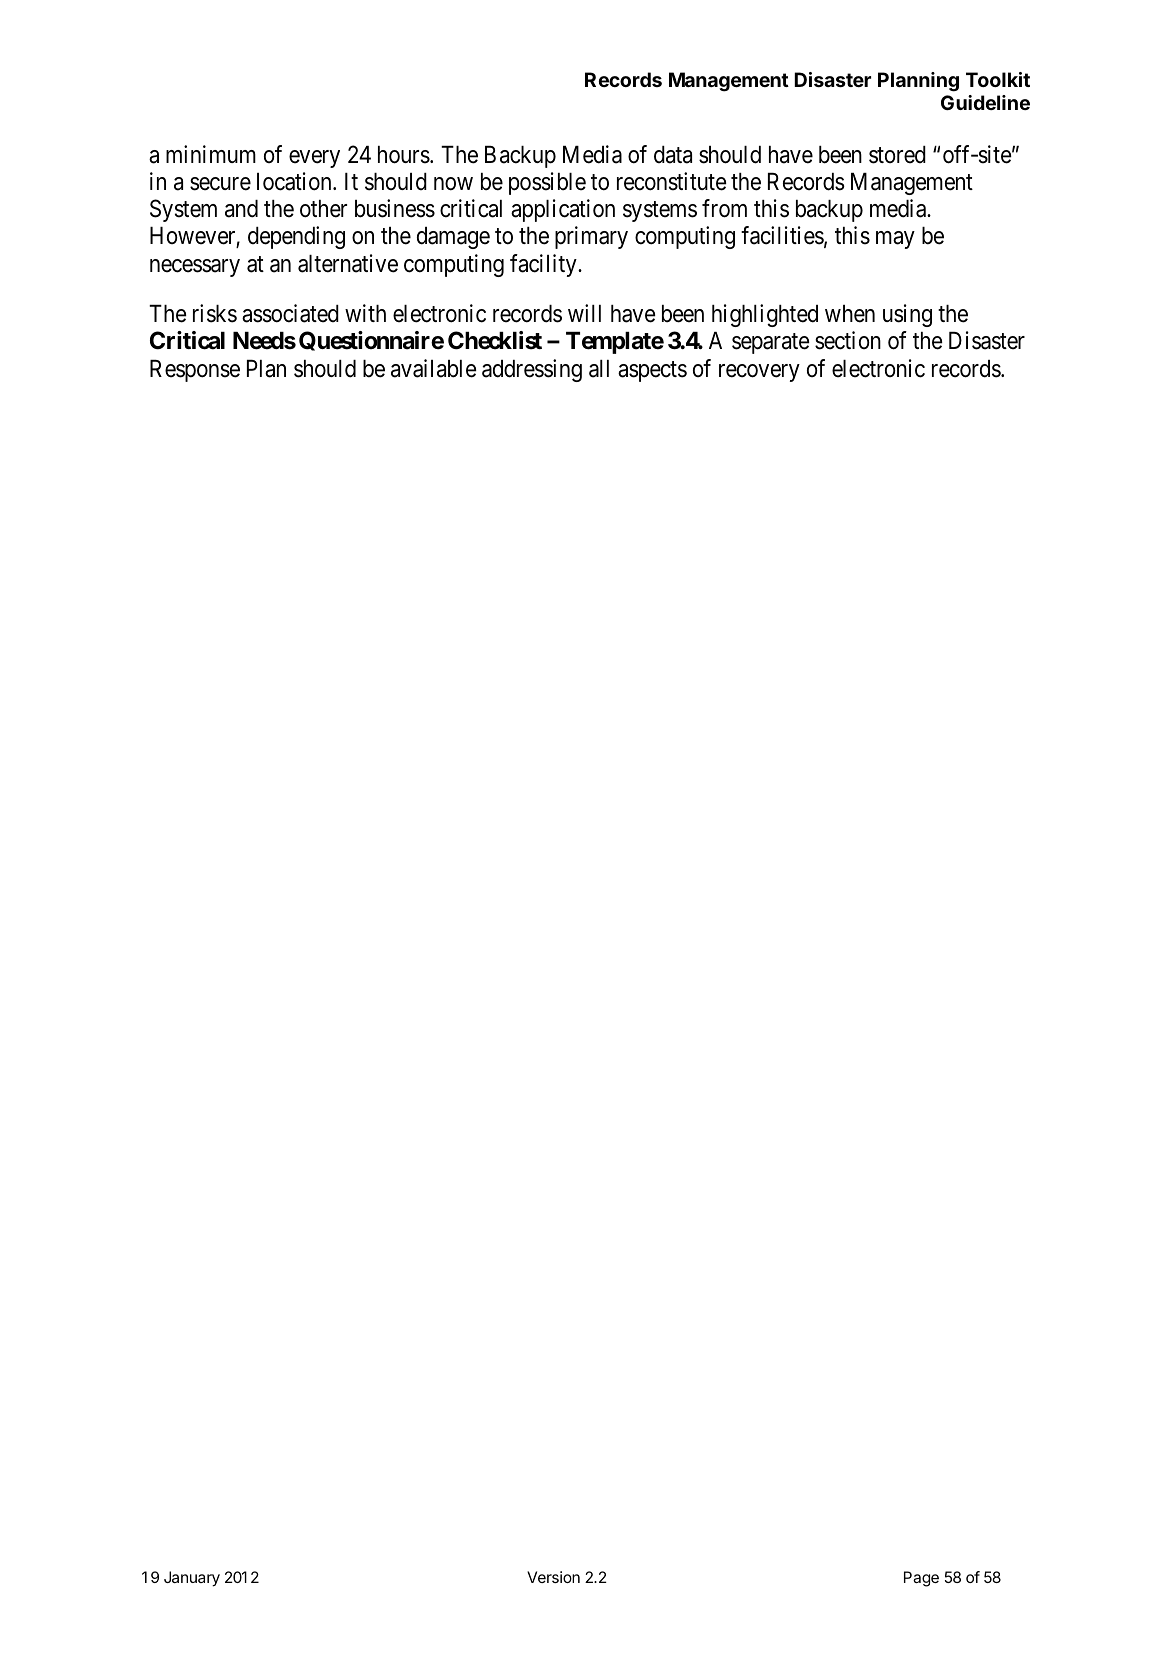 The width and height of the screenshot is (1171, 1657). I want to click on every, so click(314, 159).
